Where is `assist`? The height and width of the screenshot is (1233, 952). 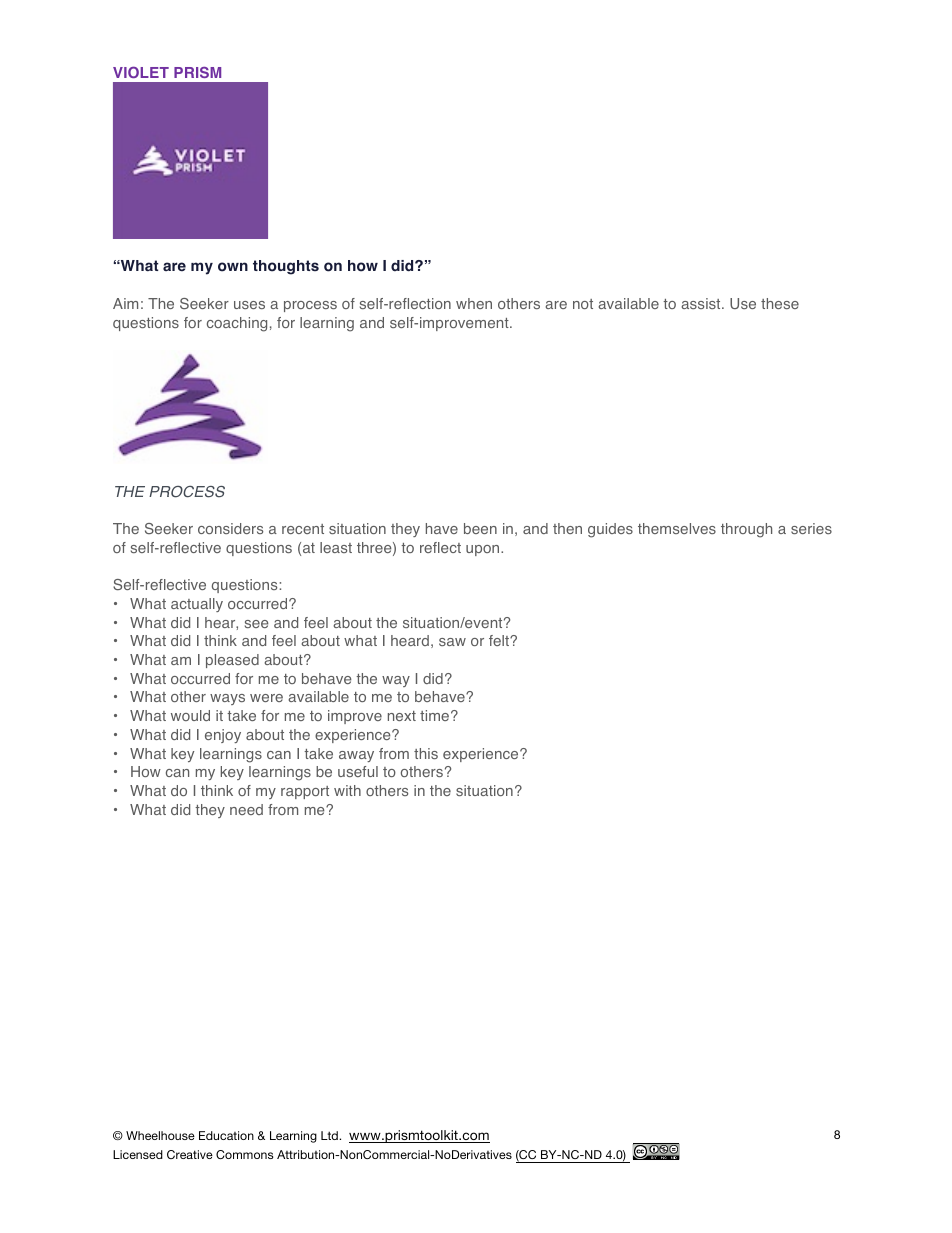
assist is located at coordinates (702, 303).
